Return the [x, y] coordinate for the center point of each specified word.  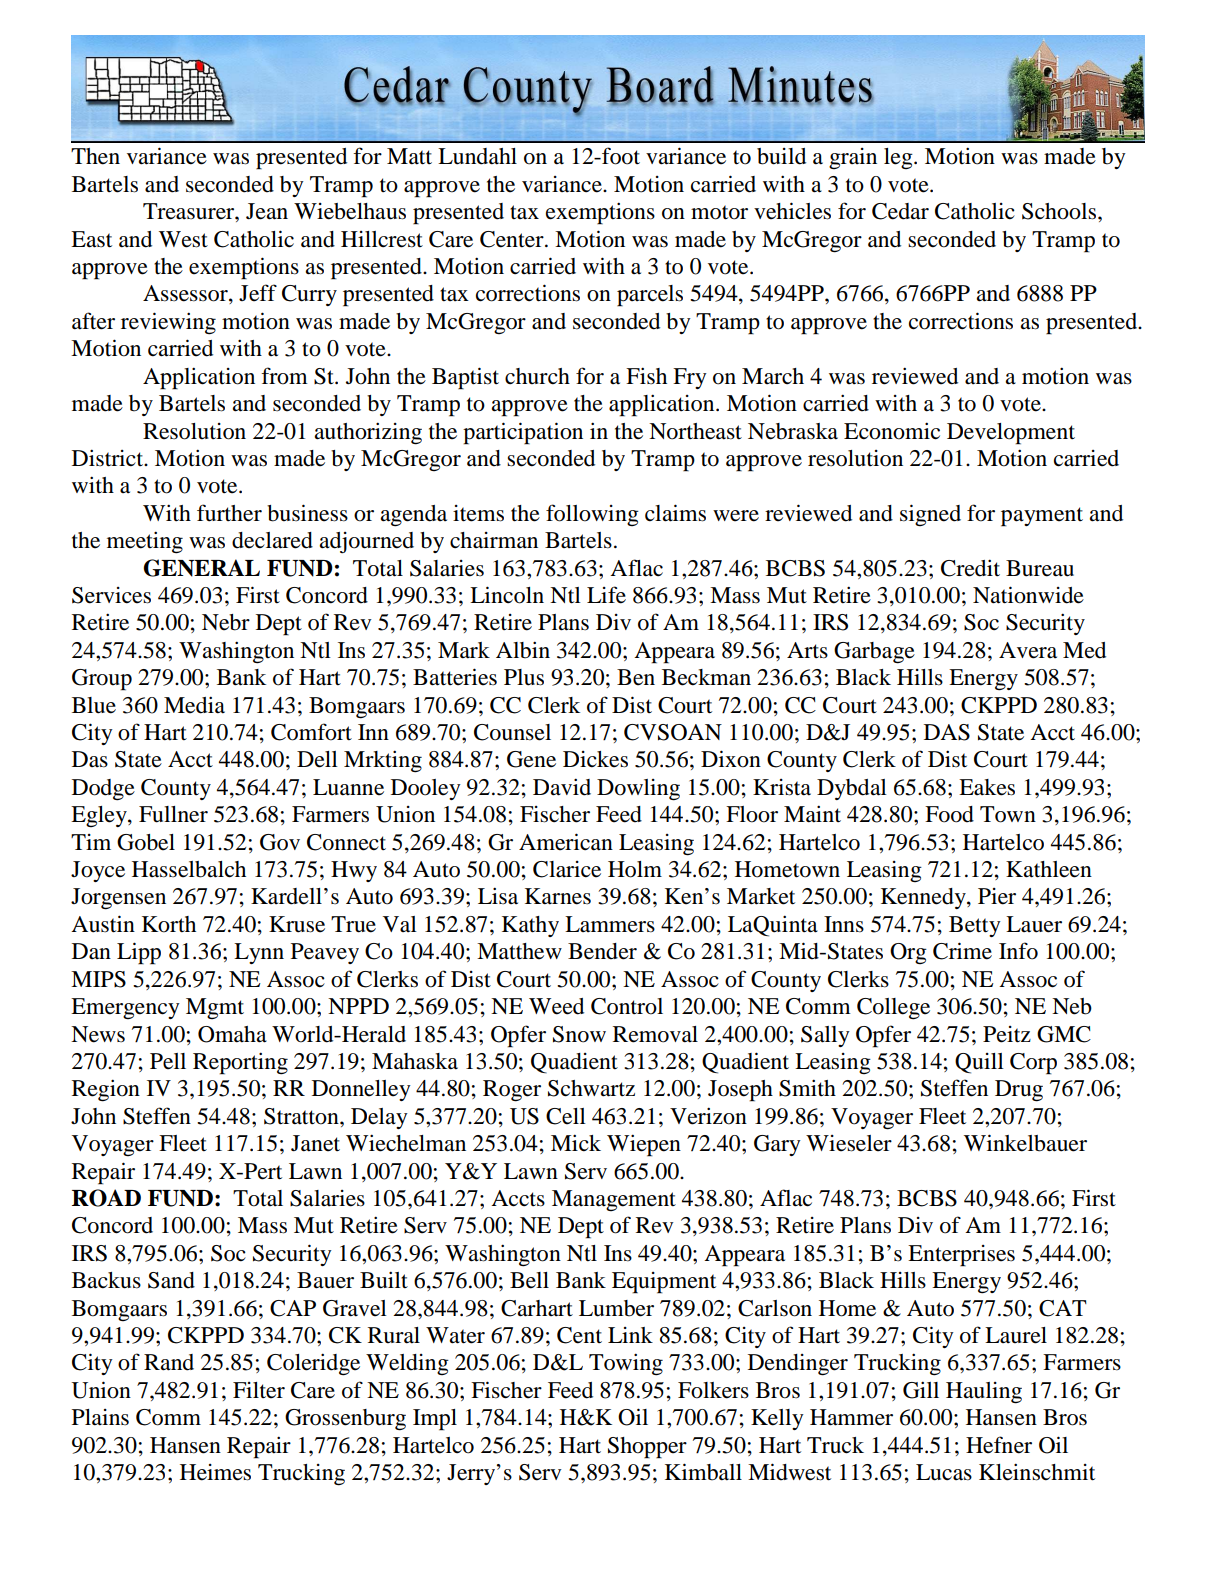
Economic [892, 431]
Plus [524, 677]
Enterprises [961, 1256]
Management [614, 1200]
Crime [962, 951]
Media [194, 705]
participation [523, 433]
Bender [602, 951]
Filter [259, 1390]
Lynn [259, 953]
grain [853, 158]
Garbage [874, 653]
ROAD [106, 1198]
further [229, 513]
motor [719, 212]
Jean [267, 211]
